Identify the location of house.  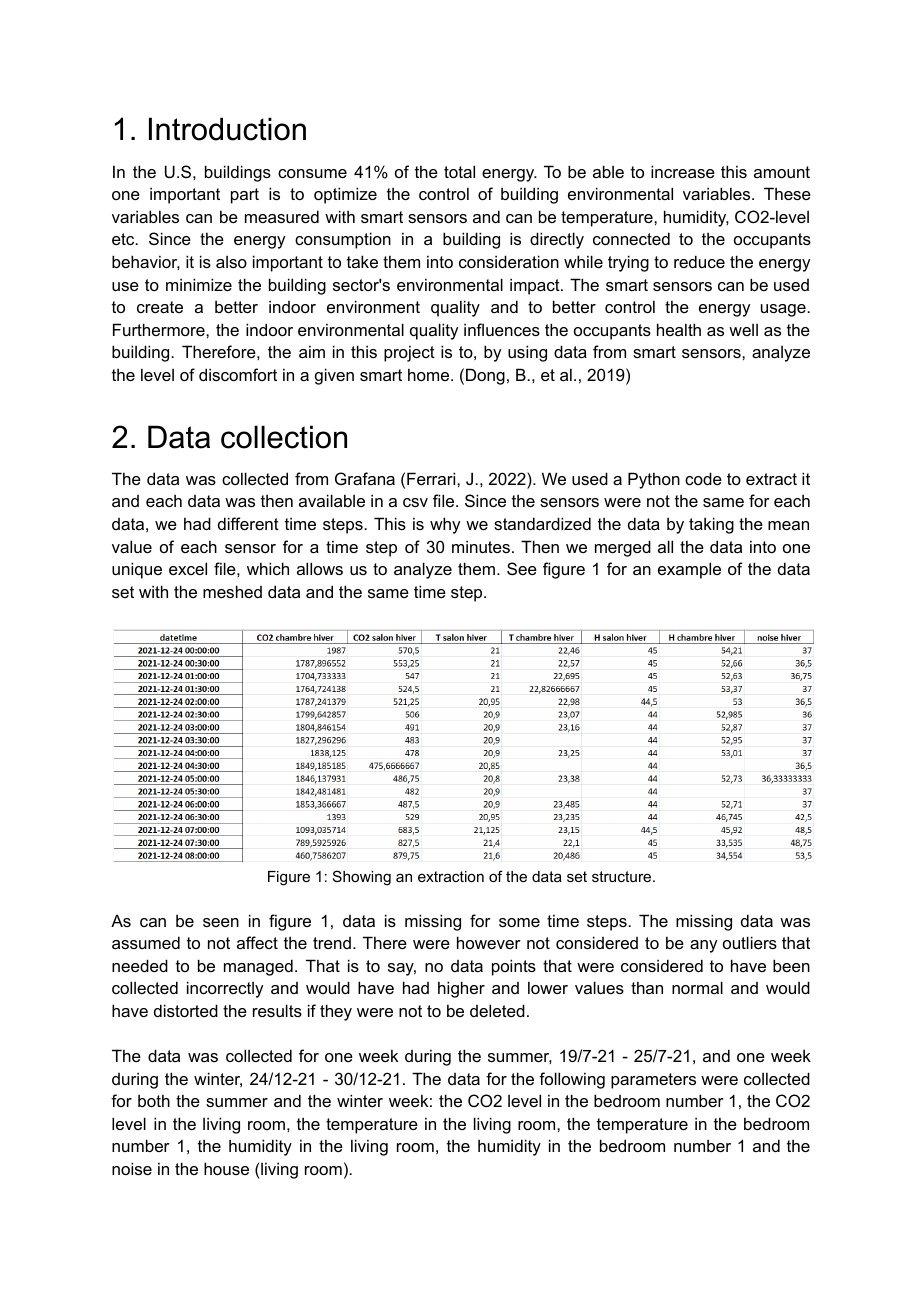
(226, 1168).
